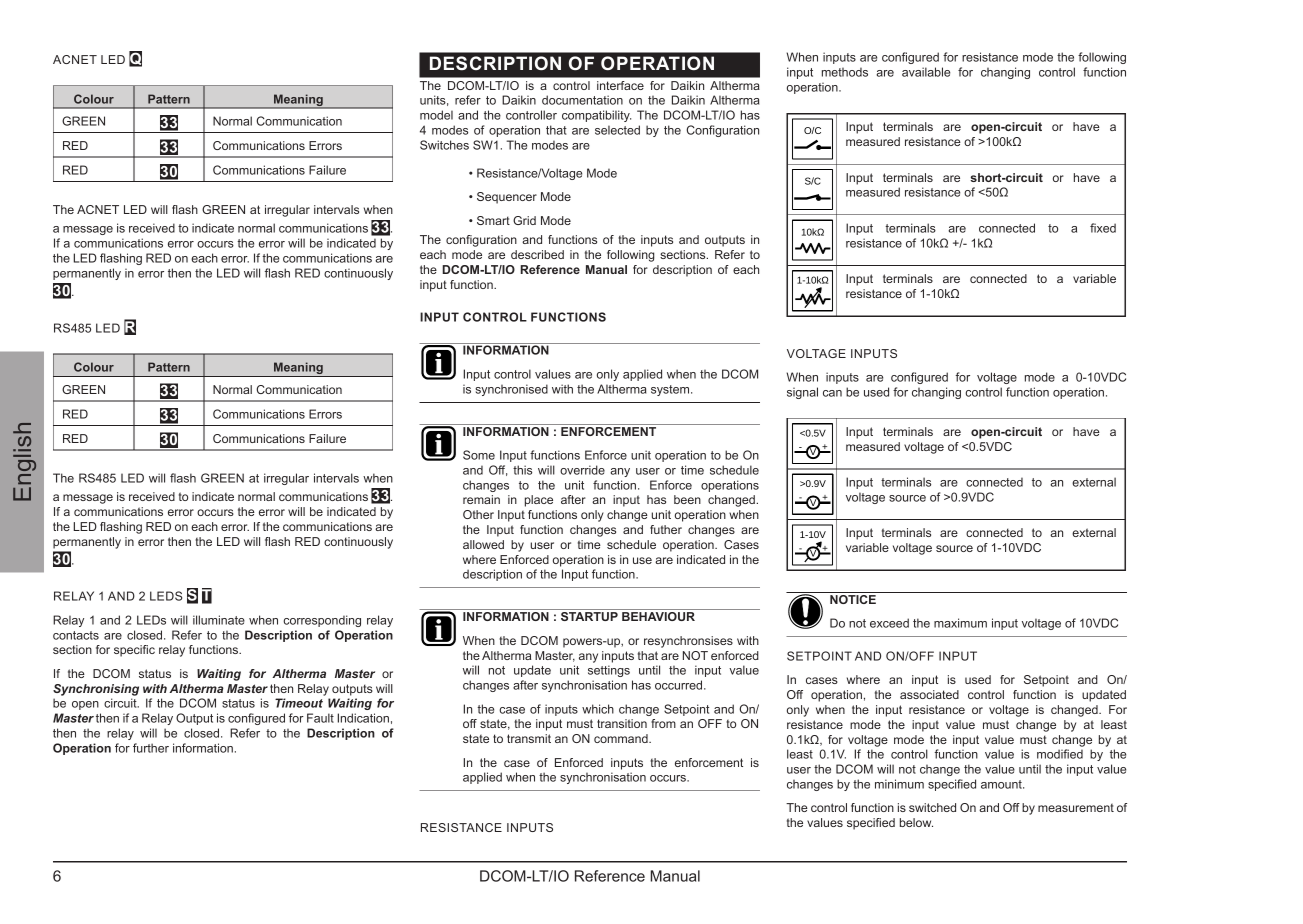 The height and width of the page is (924, 1303). I want to click on available, so click(926, 72).
